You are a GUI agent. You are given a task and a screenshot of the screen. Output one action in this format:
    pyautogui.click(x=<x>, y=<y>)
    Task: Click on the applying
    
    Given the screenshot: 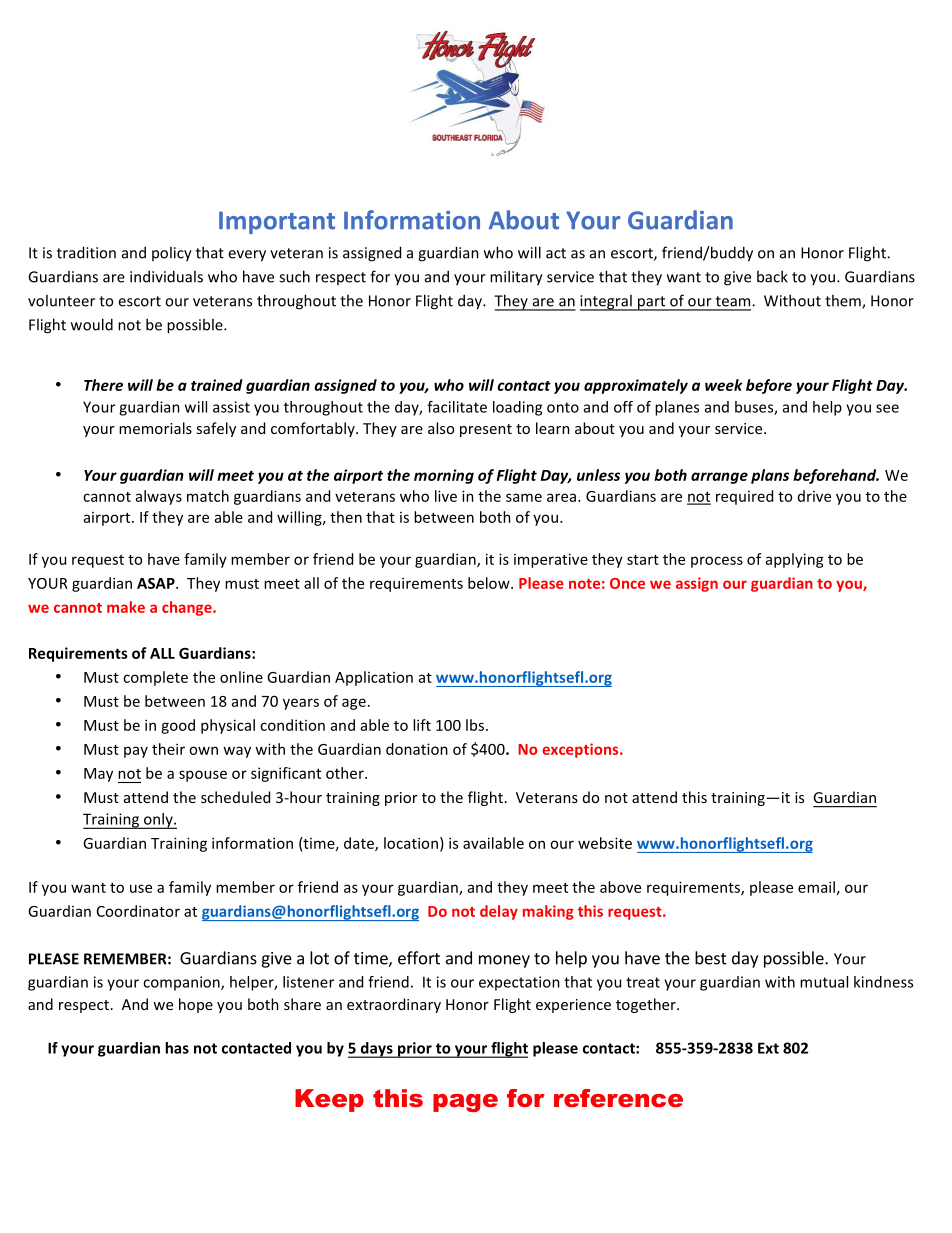 What is the action you would take?
    pyautogui.click(x=795, y=560)
